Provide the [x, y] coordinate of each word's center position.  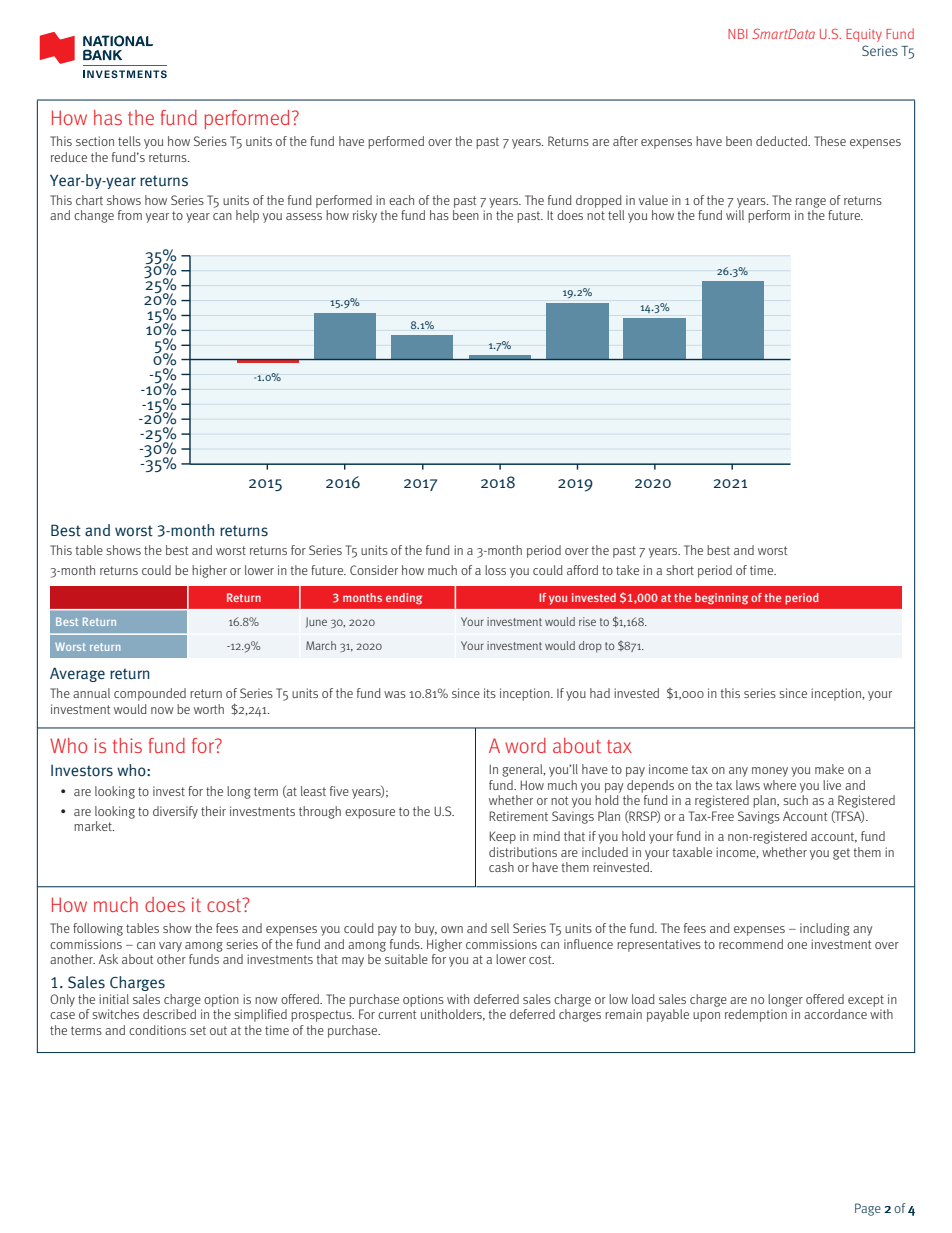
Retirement [518, 816]
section [95, 141]
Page [868, 1209]
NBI [737, 34]
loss [495, 570]
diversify [175, 812]
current [397, 1014]
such [795, 800]
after [625, 141]
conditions [157, 1030]
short [680, 570]
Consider [374, 570]
